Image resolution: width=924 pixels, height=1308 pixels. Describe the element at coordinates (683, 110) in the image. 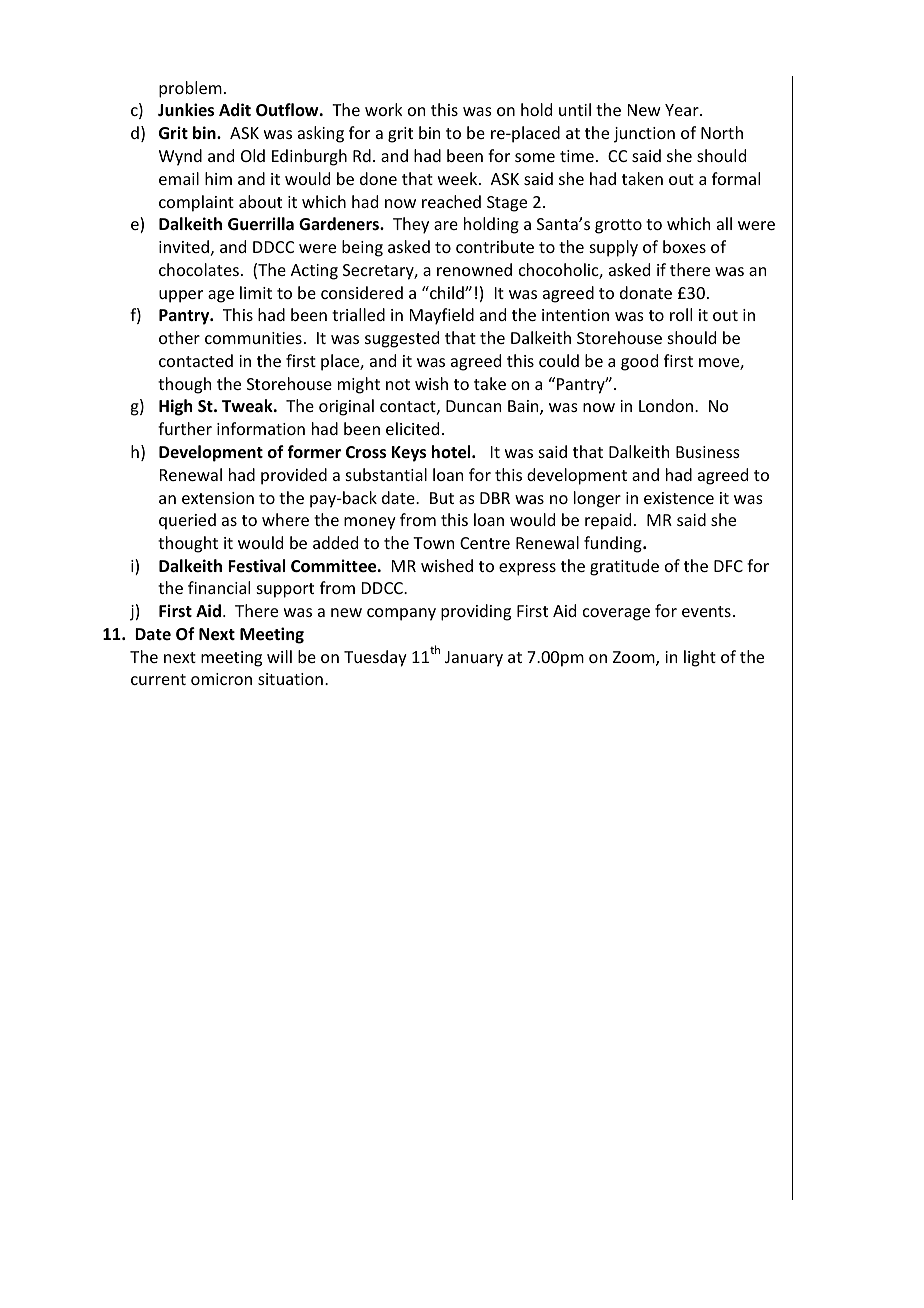

I see `Year` at that location.
